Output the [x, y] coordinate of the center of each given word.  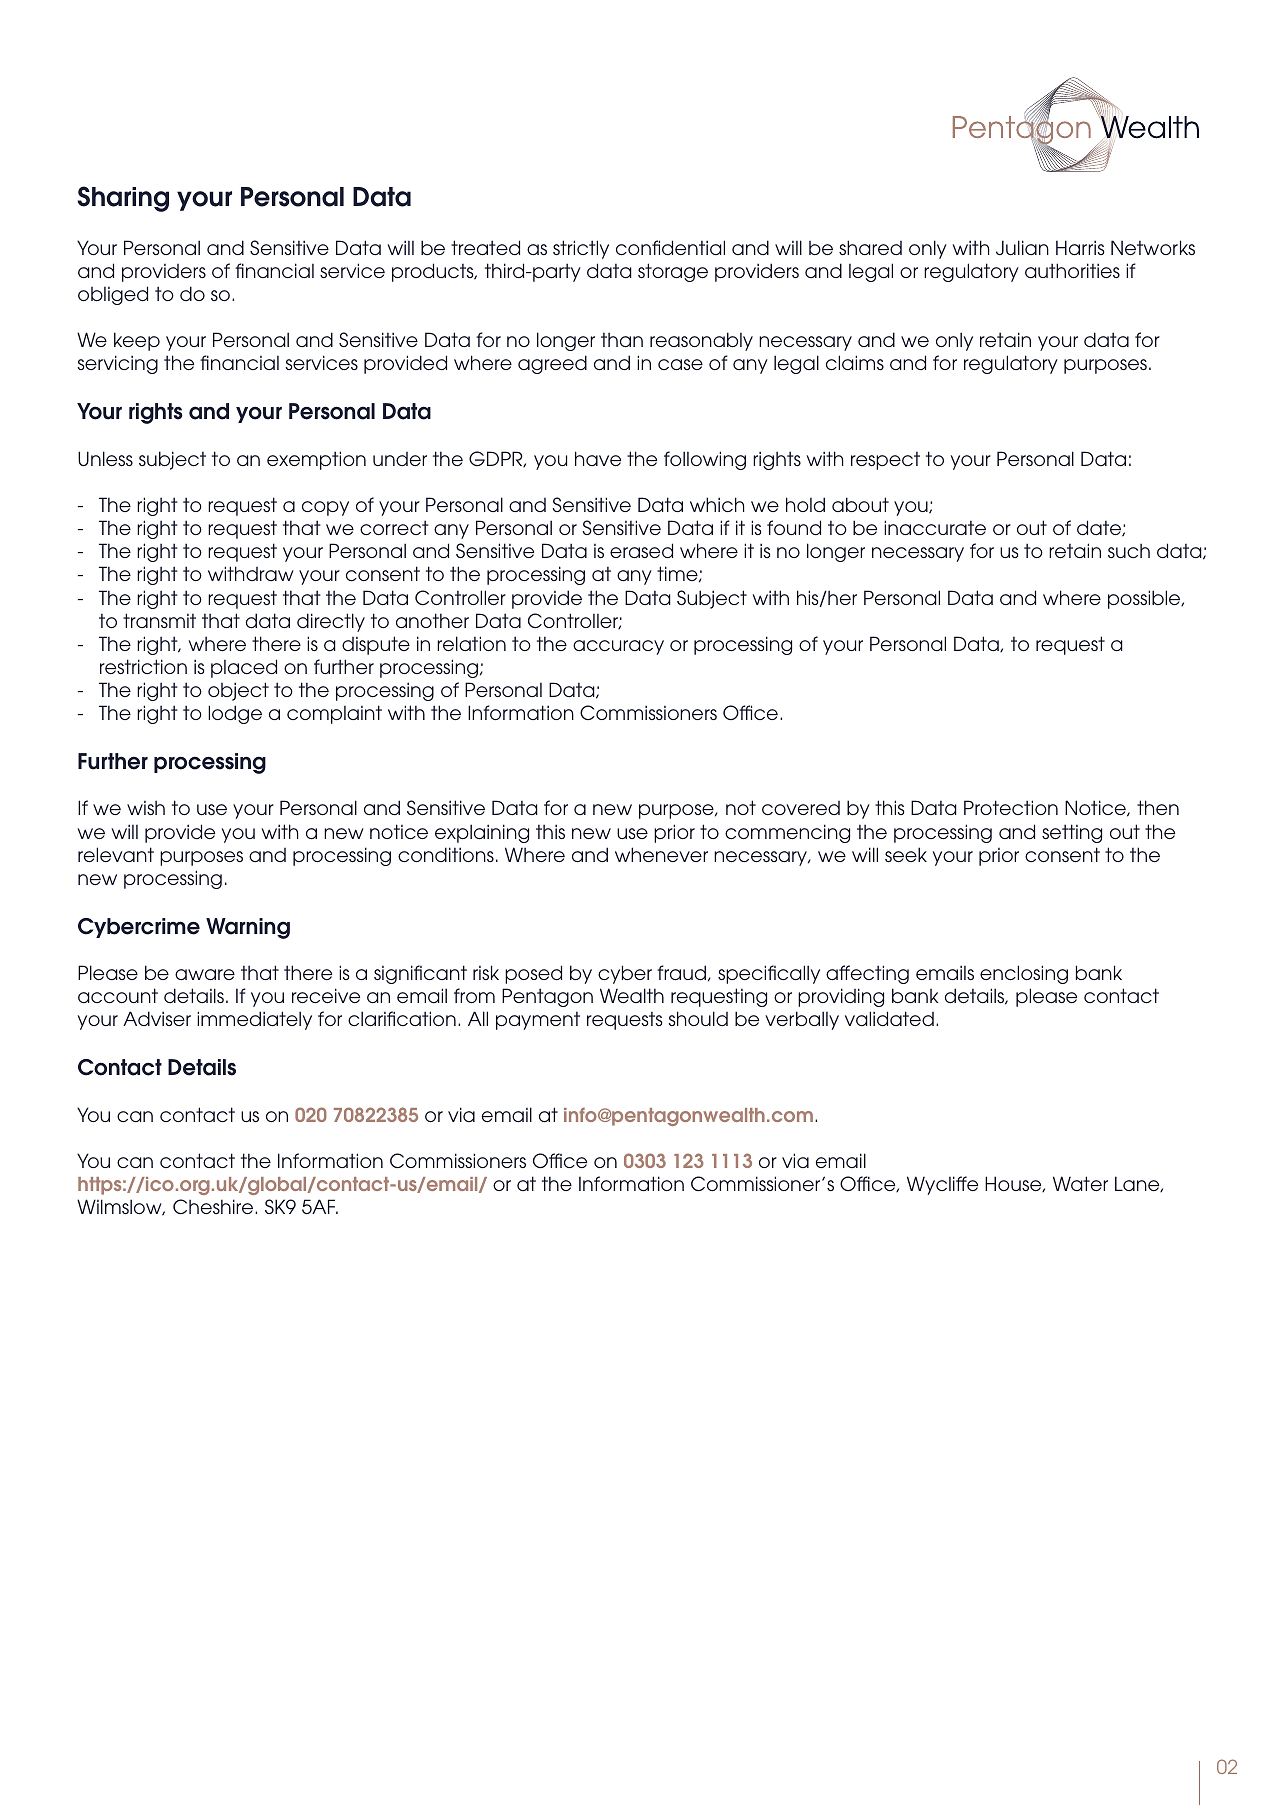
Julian [1022, 247]
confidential [670, 247]
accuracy [618, 647]
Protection [1011, 807]
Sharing [123, 199]
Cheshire [214, 1206]
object [238, 691]
